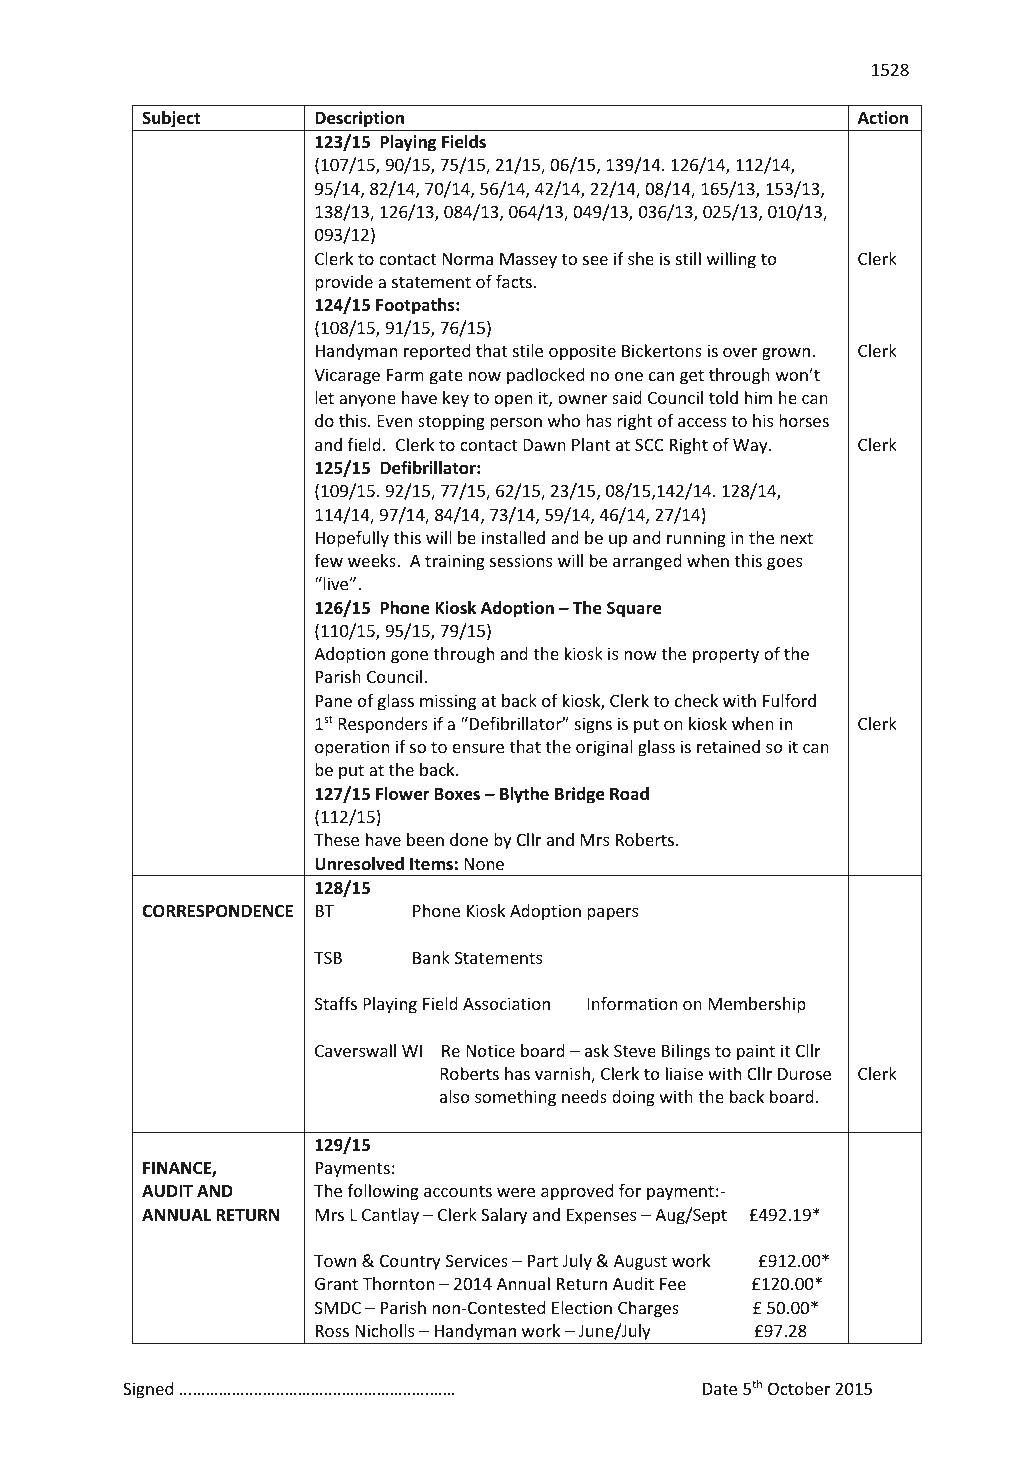  I want to click on ensure, so click(478, 748).
